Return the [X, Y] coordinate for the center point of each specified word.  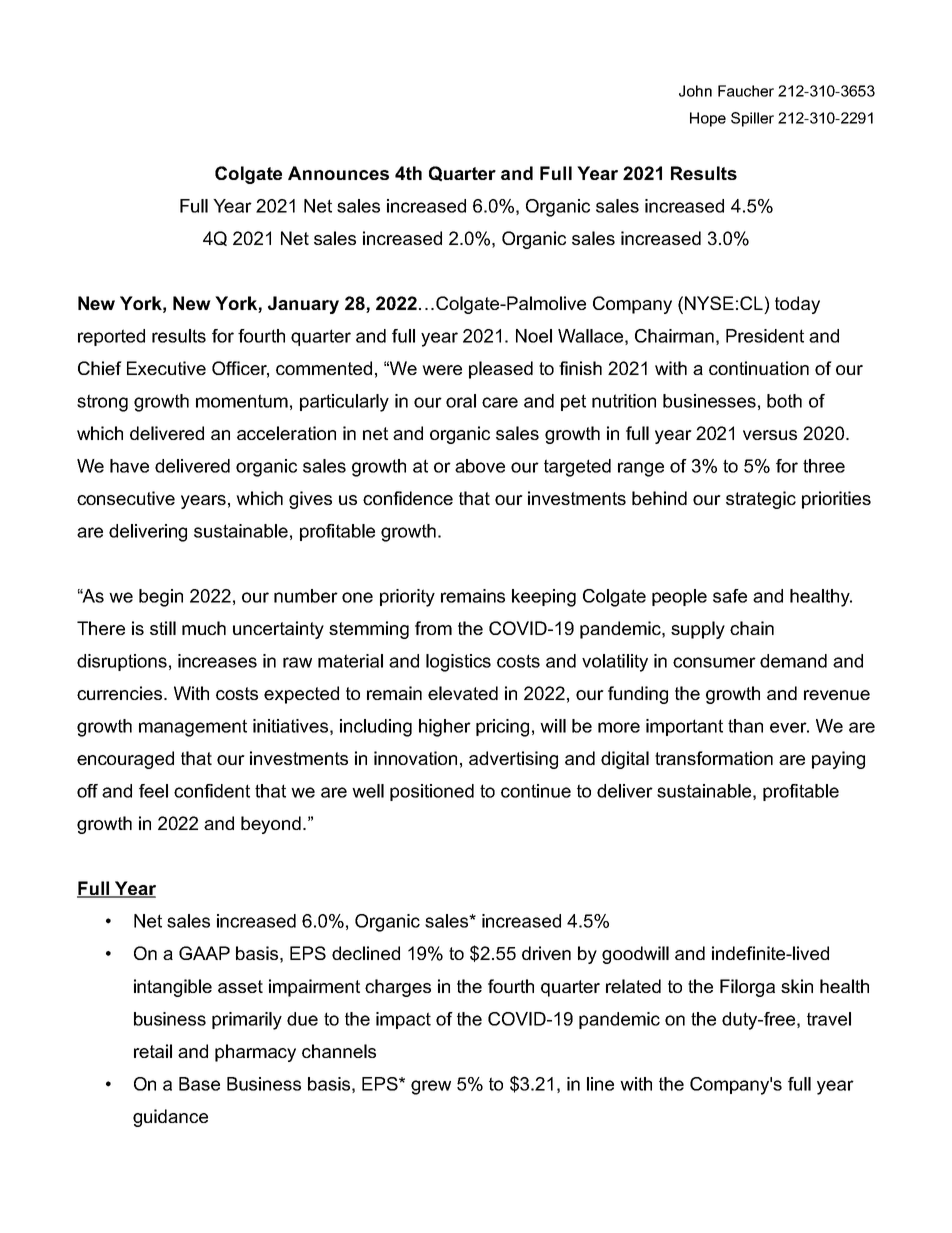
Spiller [752, 119]
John [695, 91]
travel [829, 1019]
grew [431, 1087]
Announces [338, 173]
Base [199, 1084]
